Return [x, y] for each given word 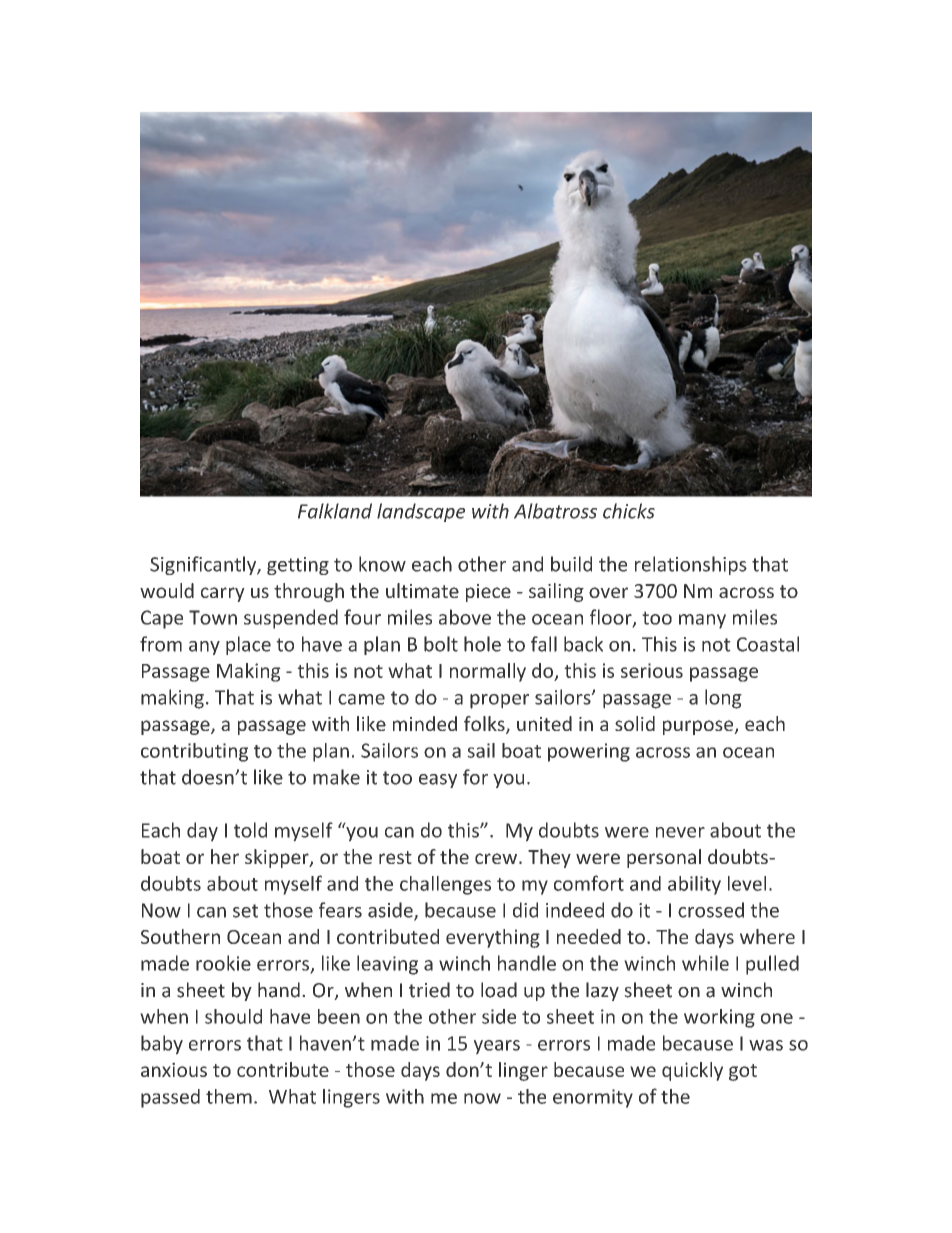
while [705, 963]
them [229, 1096]
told [250, 830]
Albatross [555, 511]
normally [488, 672]
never [680, 832]
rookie [223, 963]
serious [652, 670]
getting [298, 566]
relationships [691, 565]
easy [438, 781]
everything [493, 938]
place [248, 645]
